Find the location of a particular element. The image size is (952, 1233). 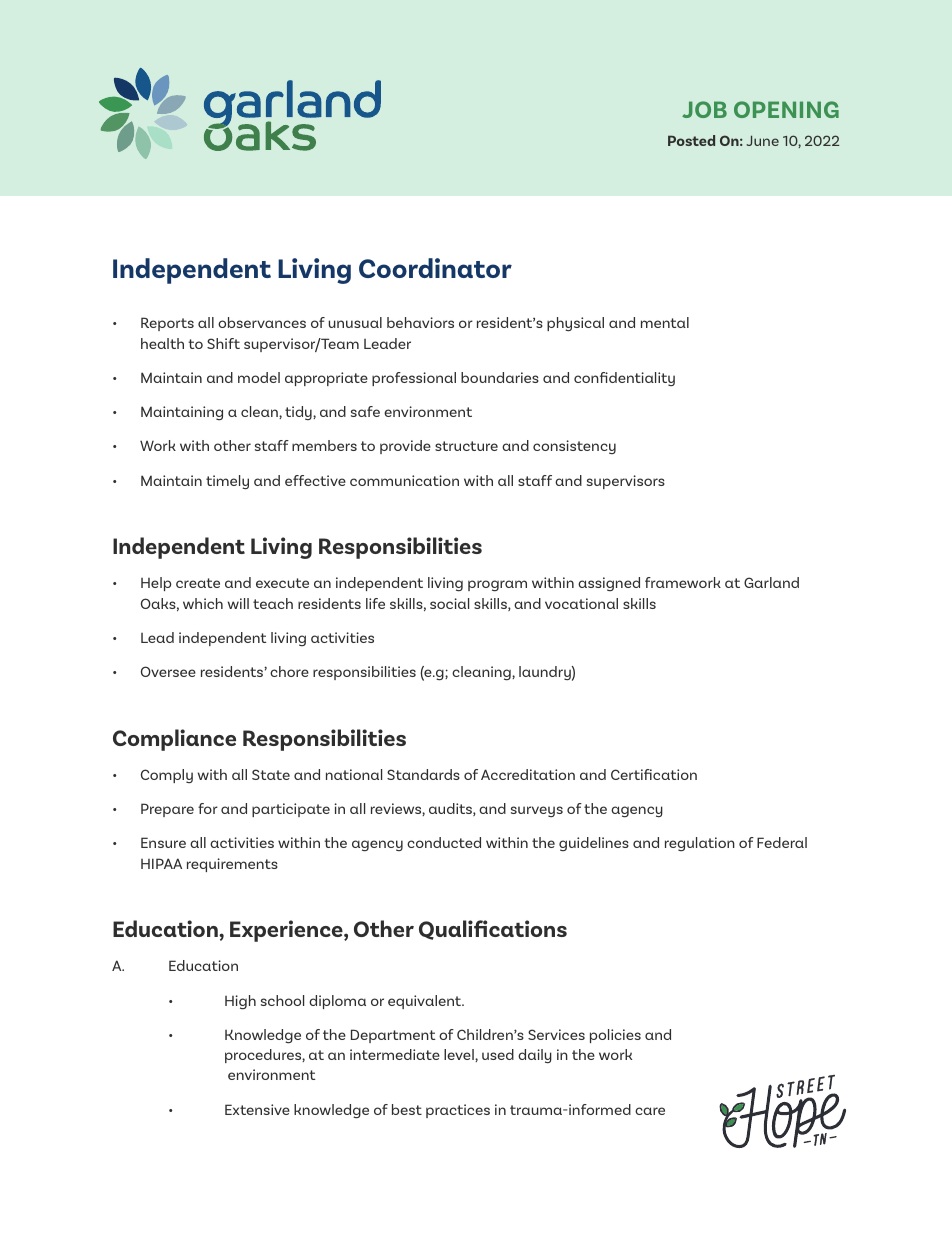

Certification is located at coordinates (654, 774).
